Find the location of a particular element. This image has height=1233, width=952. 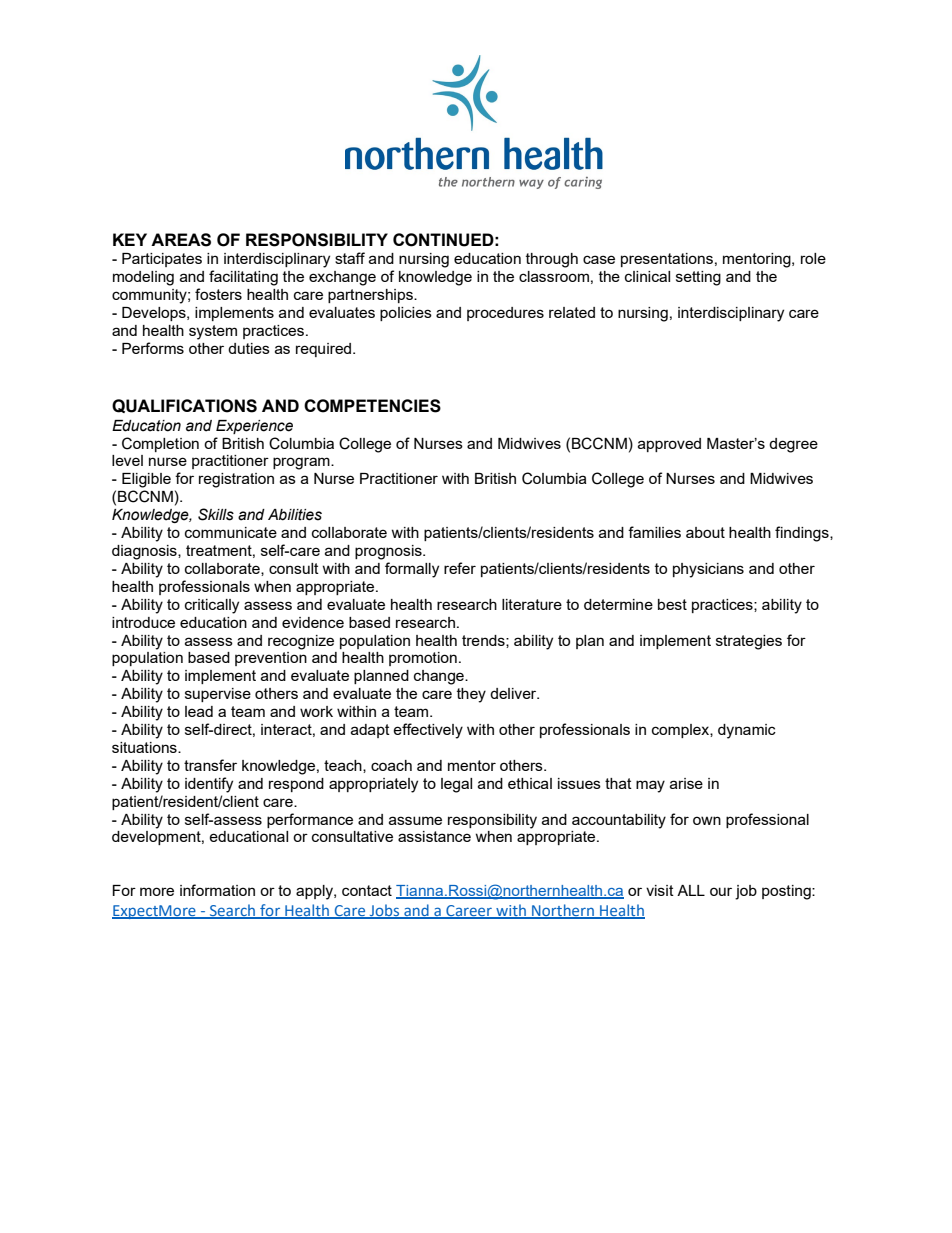

QUALIFICATIONS is located at coordinates (184, 406).
